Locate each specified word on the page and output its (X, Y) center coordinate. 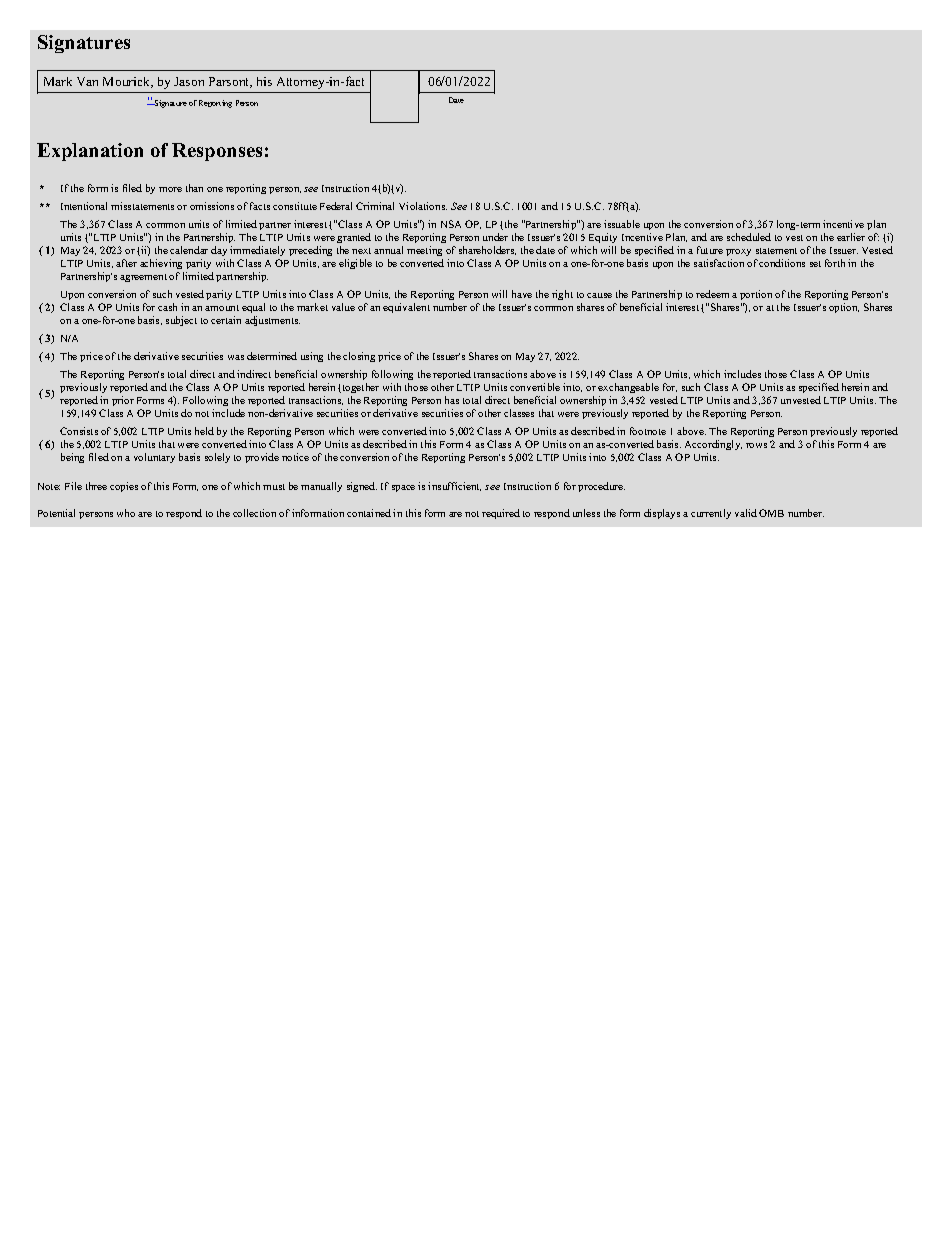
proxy (738, 252)
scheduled (749, 237)
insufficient (454, 486)
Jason (189, 81)
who (126, 513)
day (219, 251)
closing (359, 357)
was (236, 357)
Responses (217, 152)
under (495, 237)
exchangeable (628, 388)
